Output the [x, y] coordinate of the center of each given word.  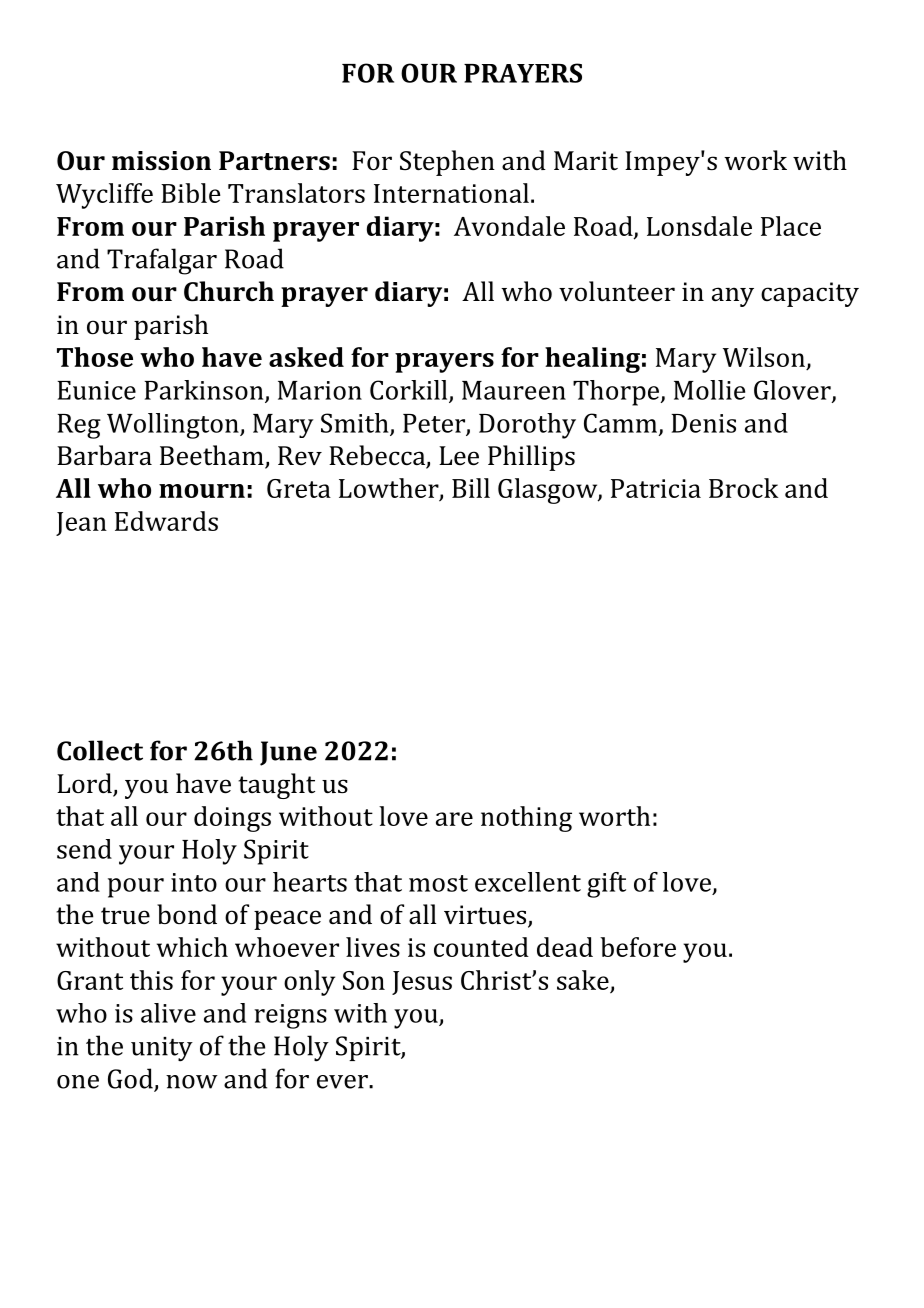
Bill [471, 488]
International [451, 193]
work [755, 160]
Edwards [166, 521]
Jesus [422, 983]
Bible [191, 193]
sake [583, 980]
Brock [744, 488]
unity [162, 1049]
